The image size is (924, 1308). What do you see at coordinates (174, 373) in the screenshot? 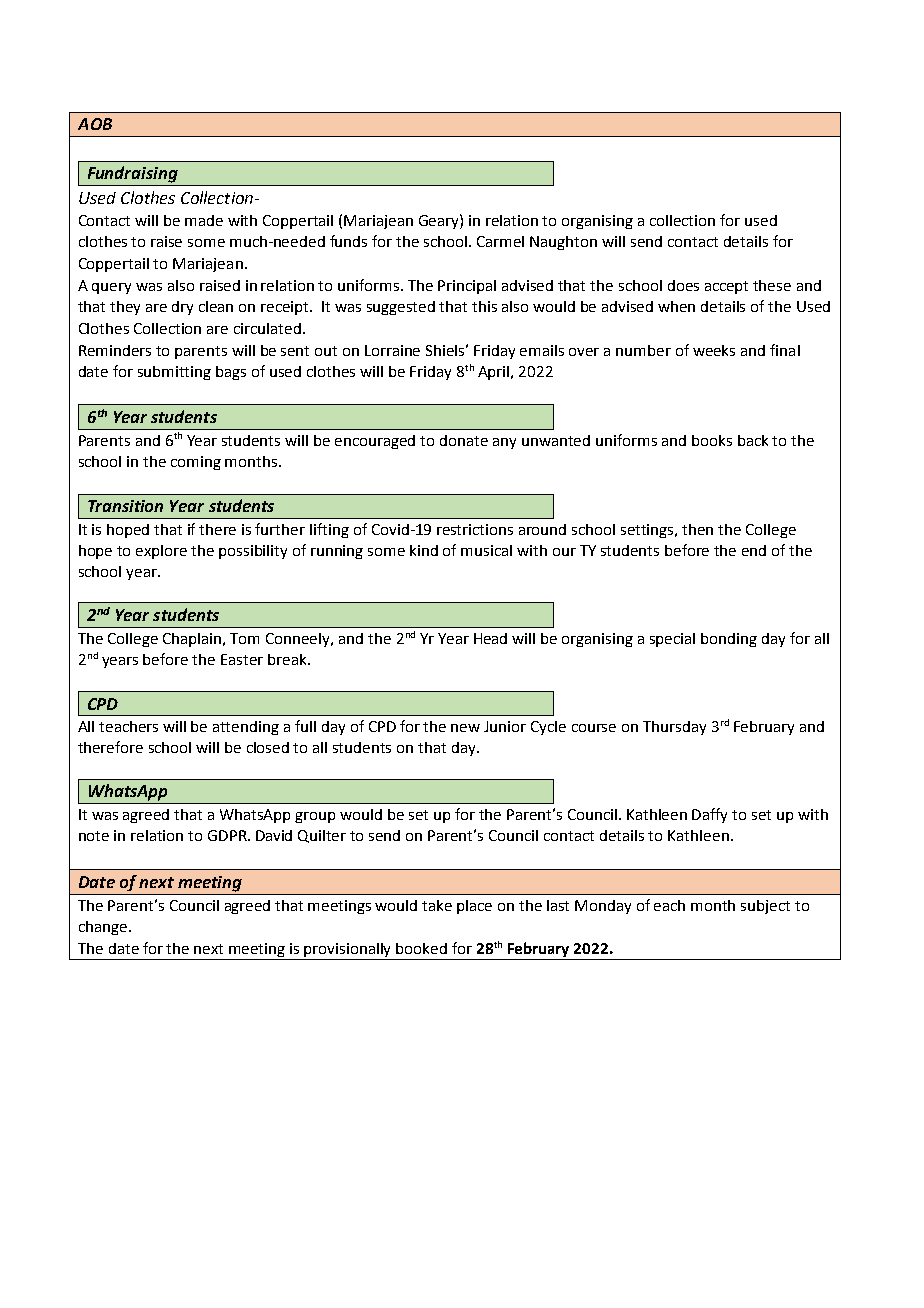
I see `submitting` at bounding box center [174, 373].
